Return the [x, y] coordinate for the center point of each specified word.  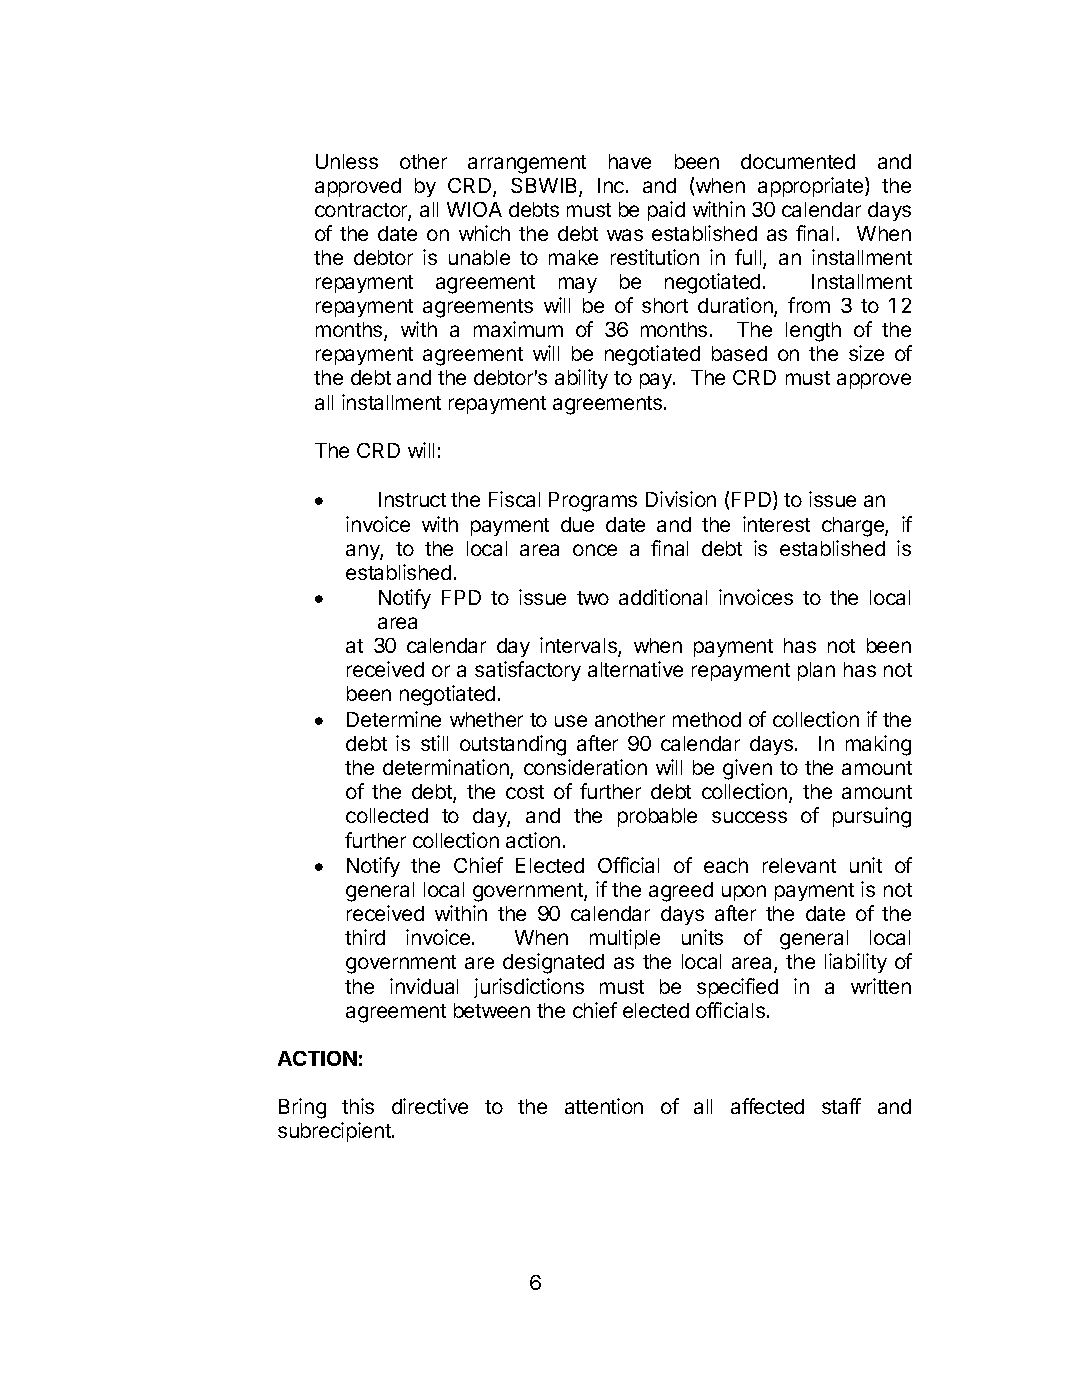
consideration [585, 767]
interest [776, 524]
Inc [612, 185]
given [747, 769]
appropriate [812, 187]
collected [387, 815]
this [358, 1106]
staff [841, 1106]
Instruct [412, 499]
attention [604, 1106]
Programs [593, 502]
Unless [347, 161]
